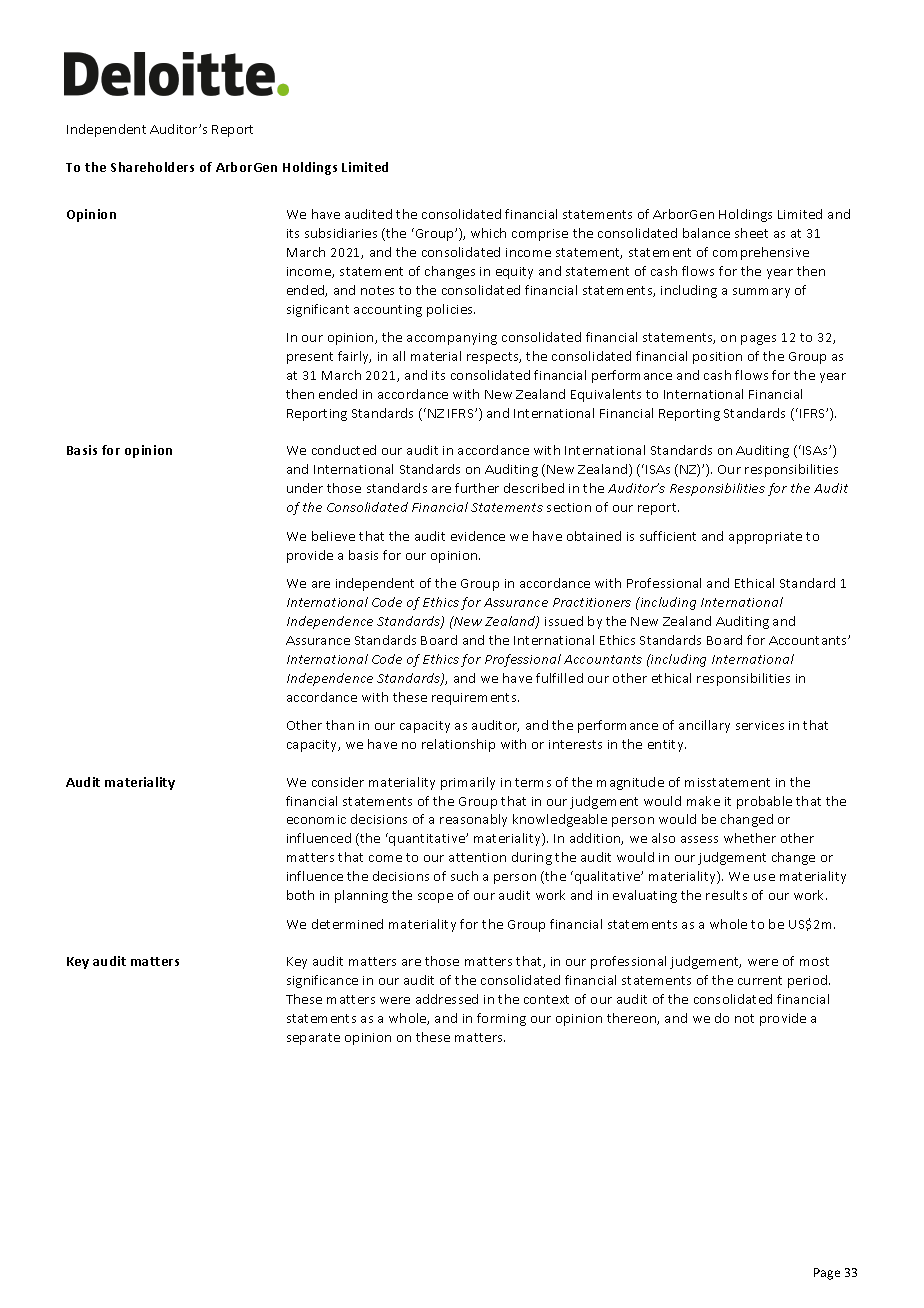 The height and width of the screenshot is (1308, 924). Describe the element at coordinates (765, 538) in the screenshot. I see `appropriate` at that location.
